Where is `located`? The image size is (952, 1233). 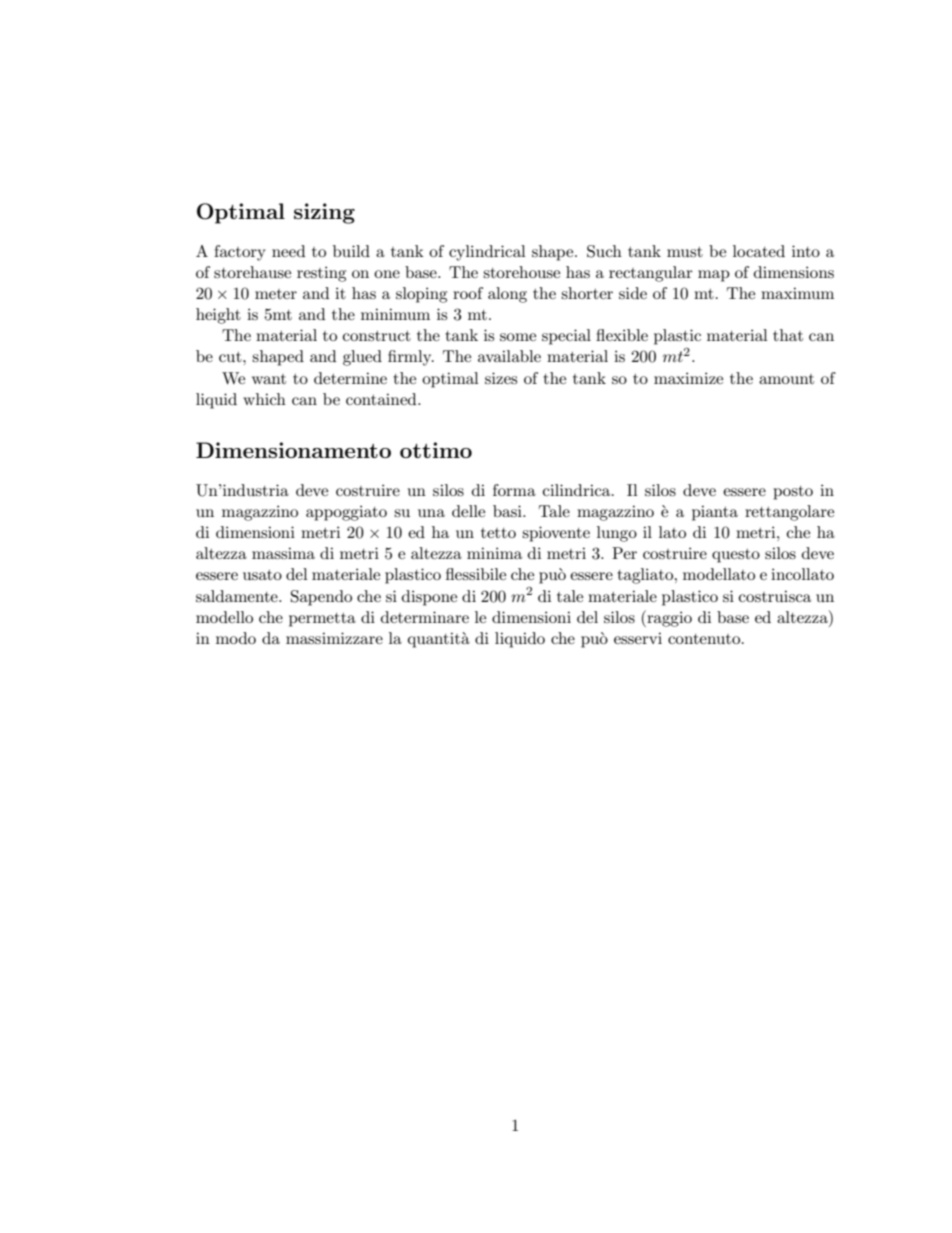
located is located at coordinates (759, 251).
